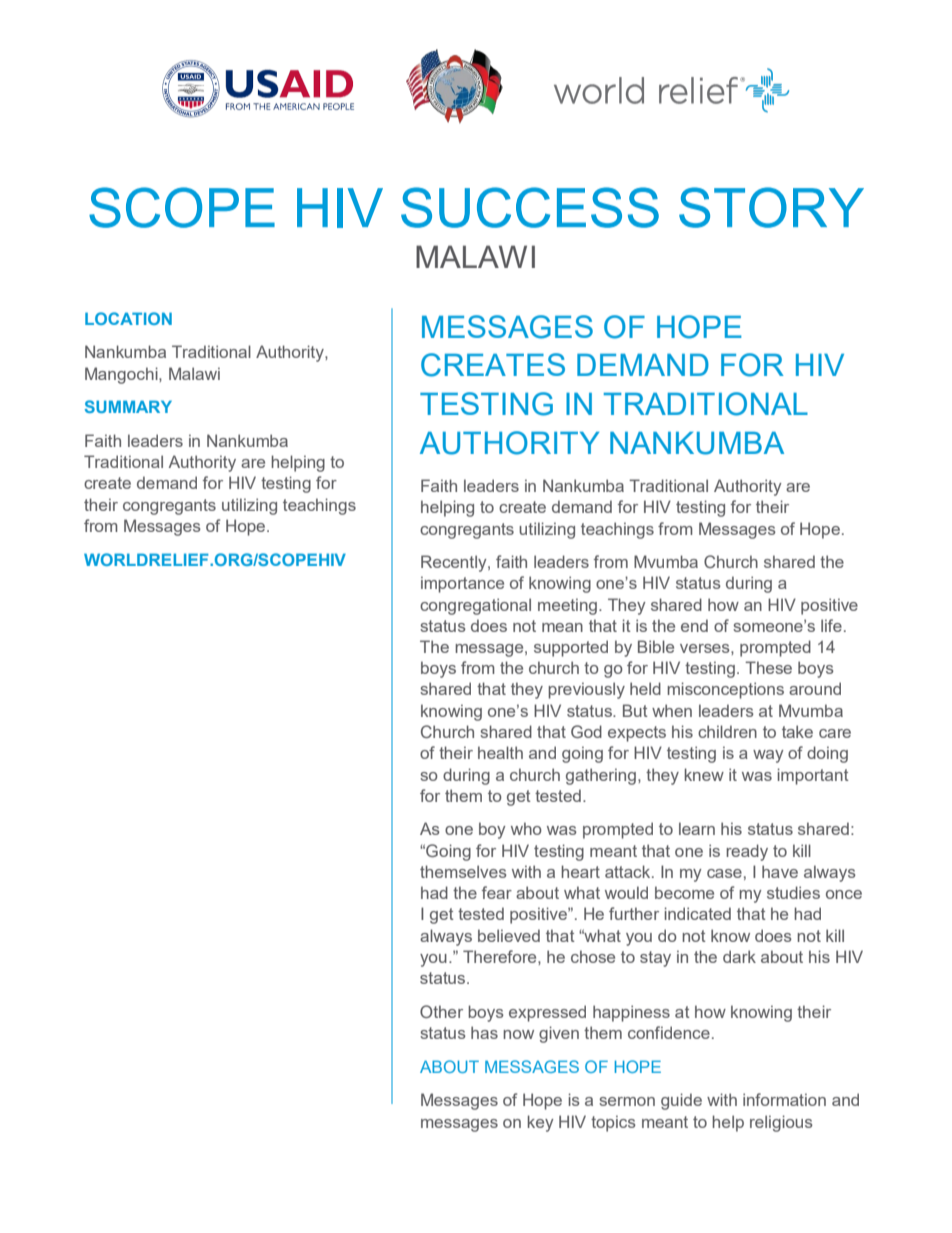  Describe the element at coordinates (530, 207) in the document. I see `SUCCESS` at that location.
